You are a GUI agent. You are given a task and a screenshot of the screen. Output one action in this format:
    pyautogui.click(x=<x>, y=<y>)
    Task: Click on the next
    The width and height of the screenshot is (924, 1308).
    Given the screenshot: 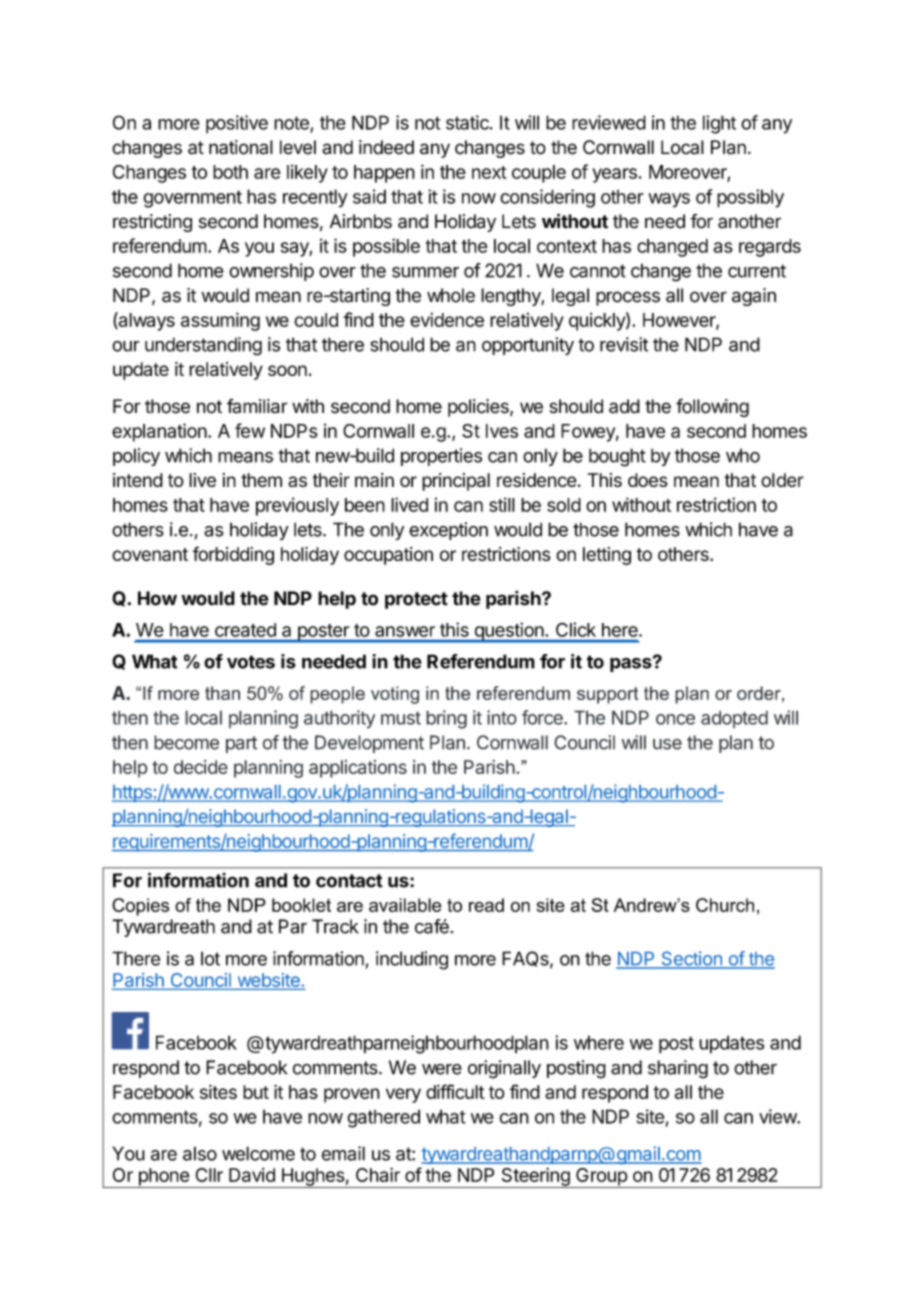 What is the action you would take?
    pyautogui.click(x=489, y=172)
